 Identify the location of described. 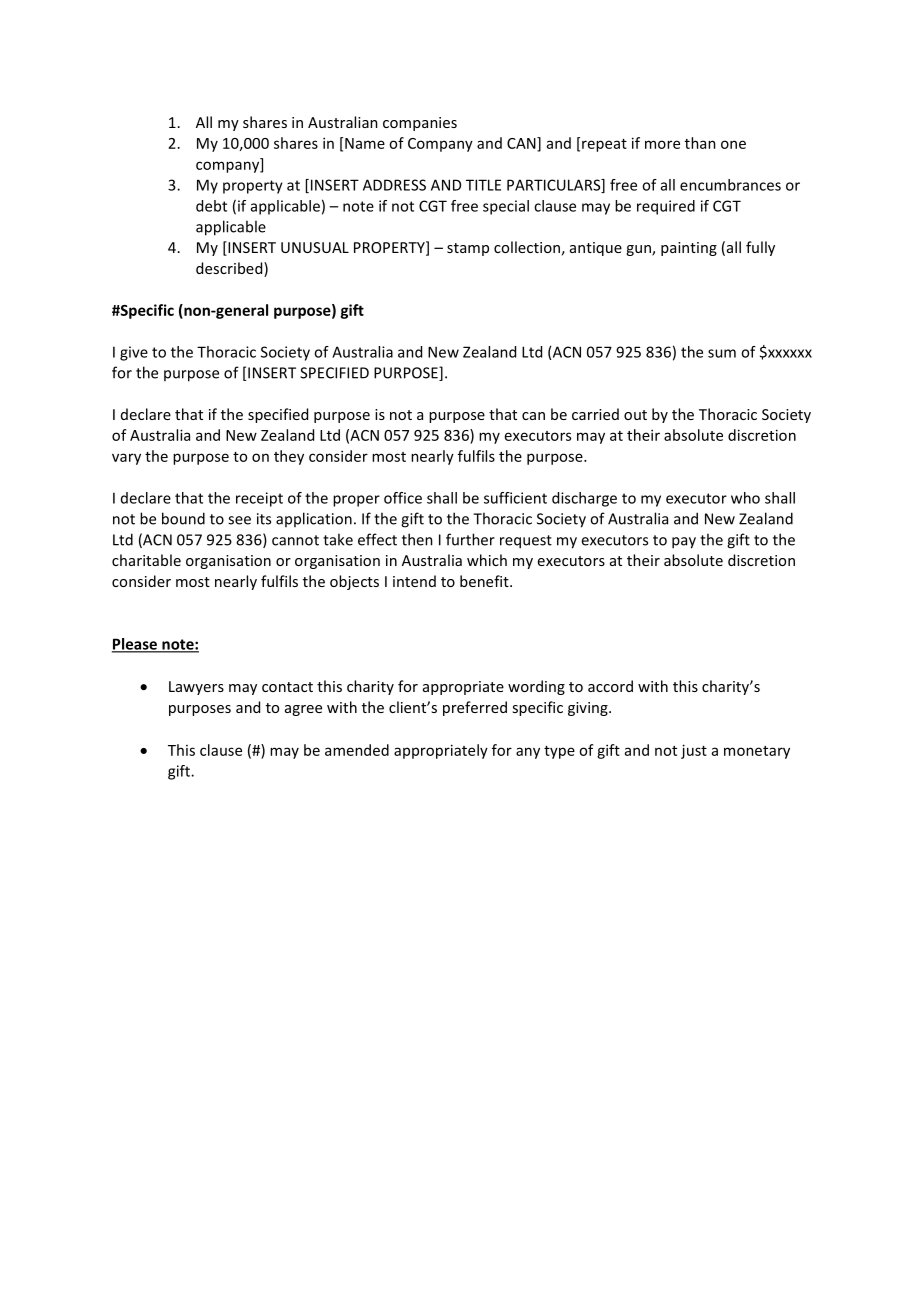
(230, 269).
